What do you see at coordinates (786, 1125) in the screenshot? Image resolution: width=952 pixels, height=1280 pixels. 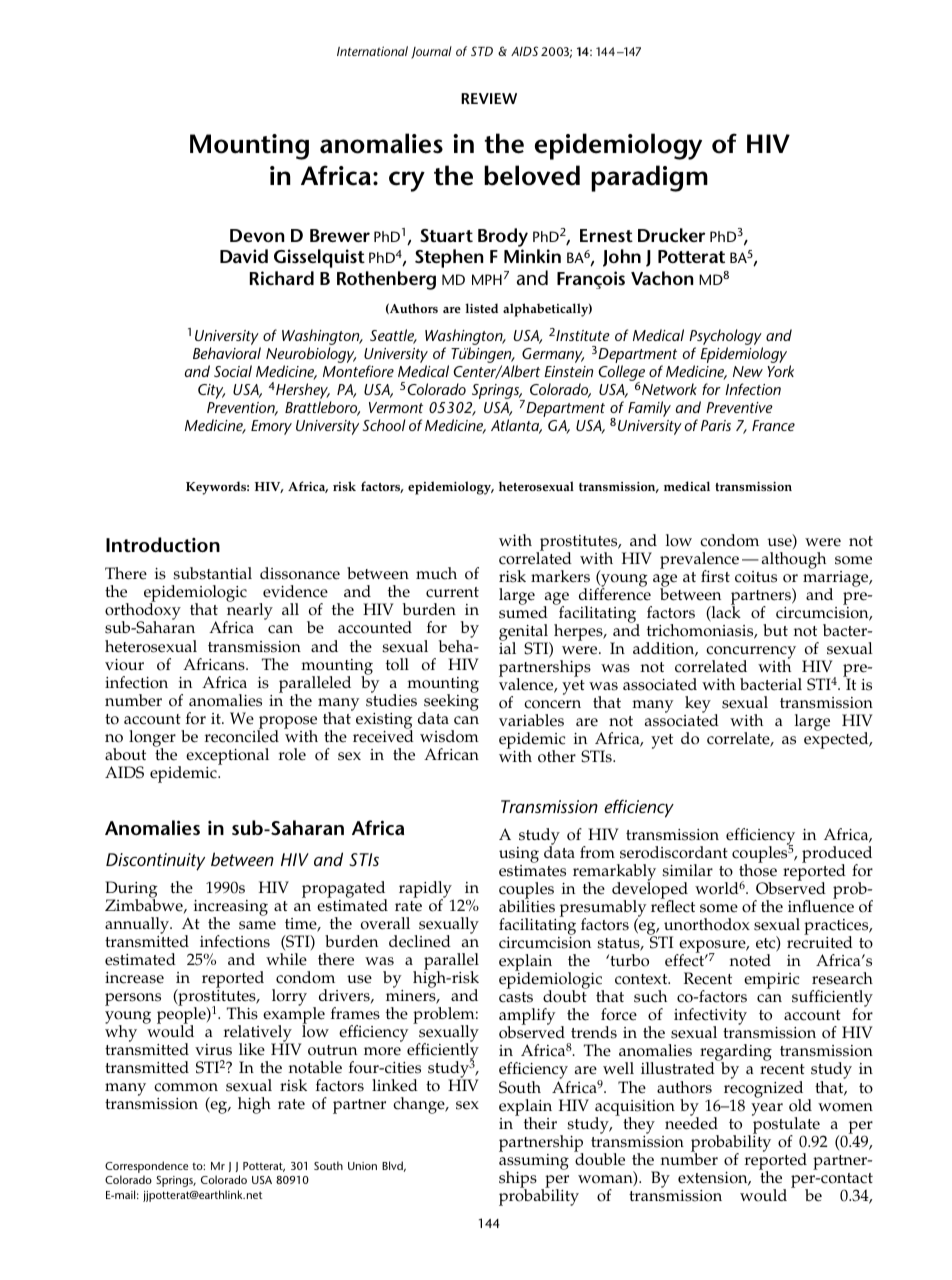 I see `postulate` at bounding box center [786, 1125].
